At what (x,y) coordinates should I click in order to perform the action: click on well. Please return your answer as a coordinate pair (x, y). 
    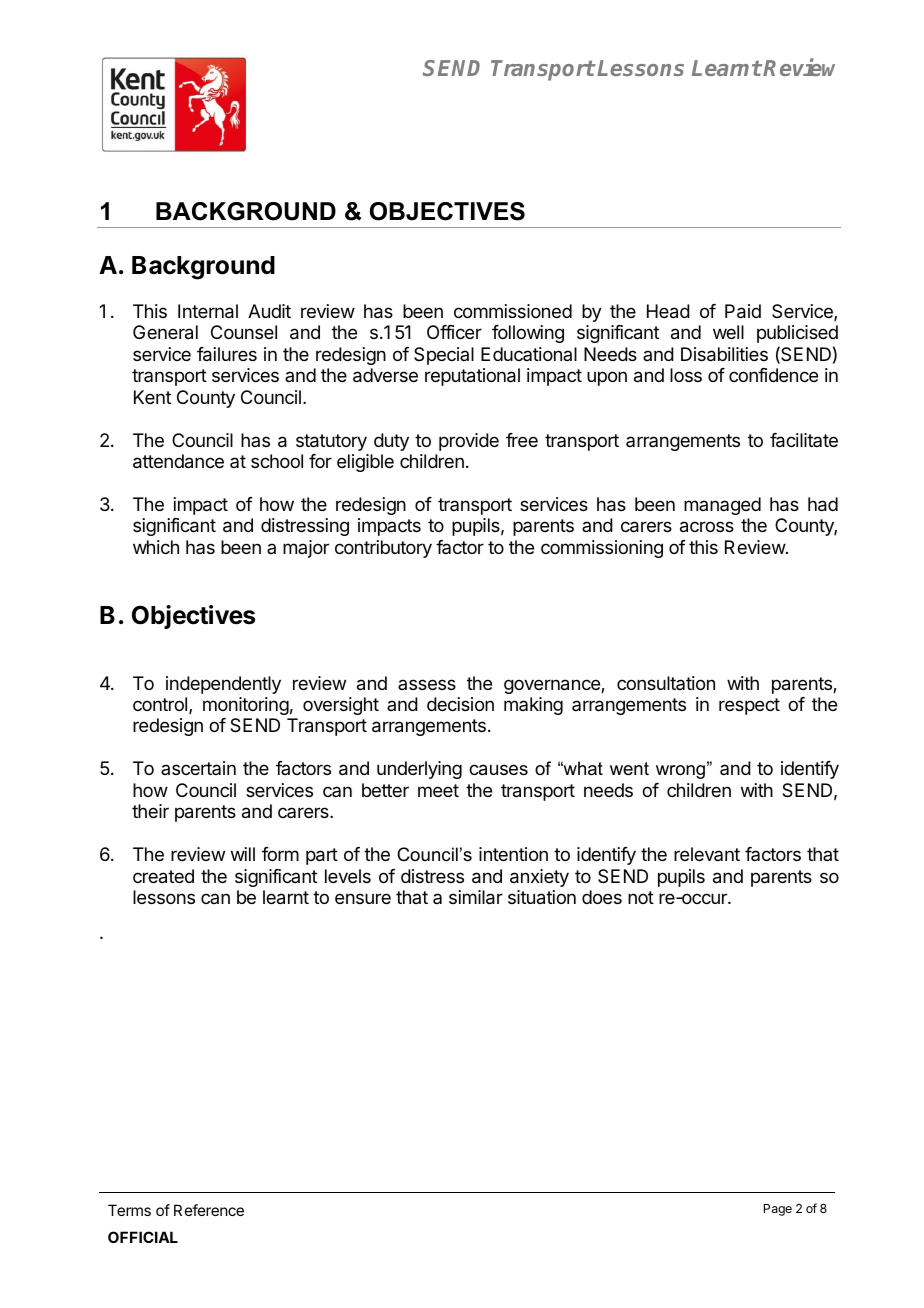
    Looking at the image, I should click on (728, 332).
